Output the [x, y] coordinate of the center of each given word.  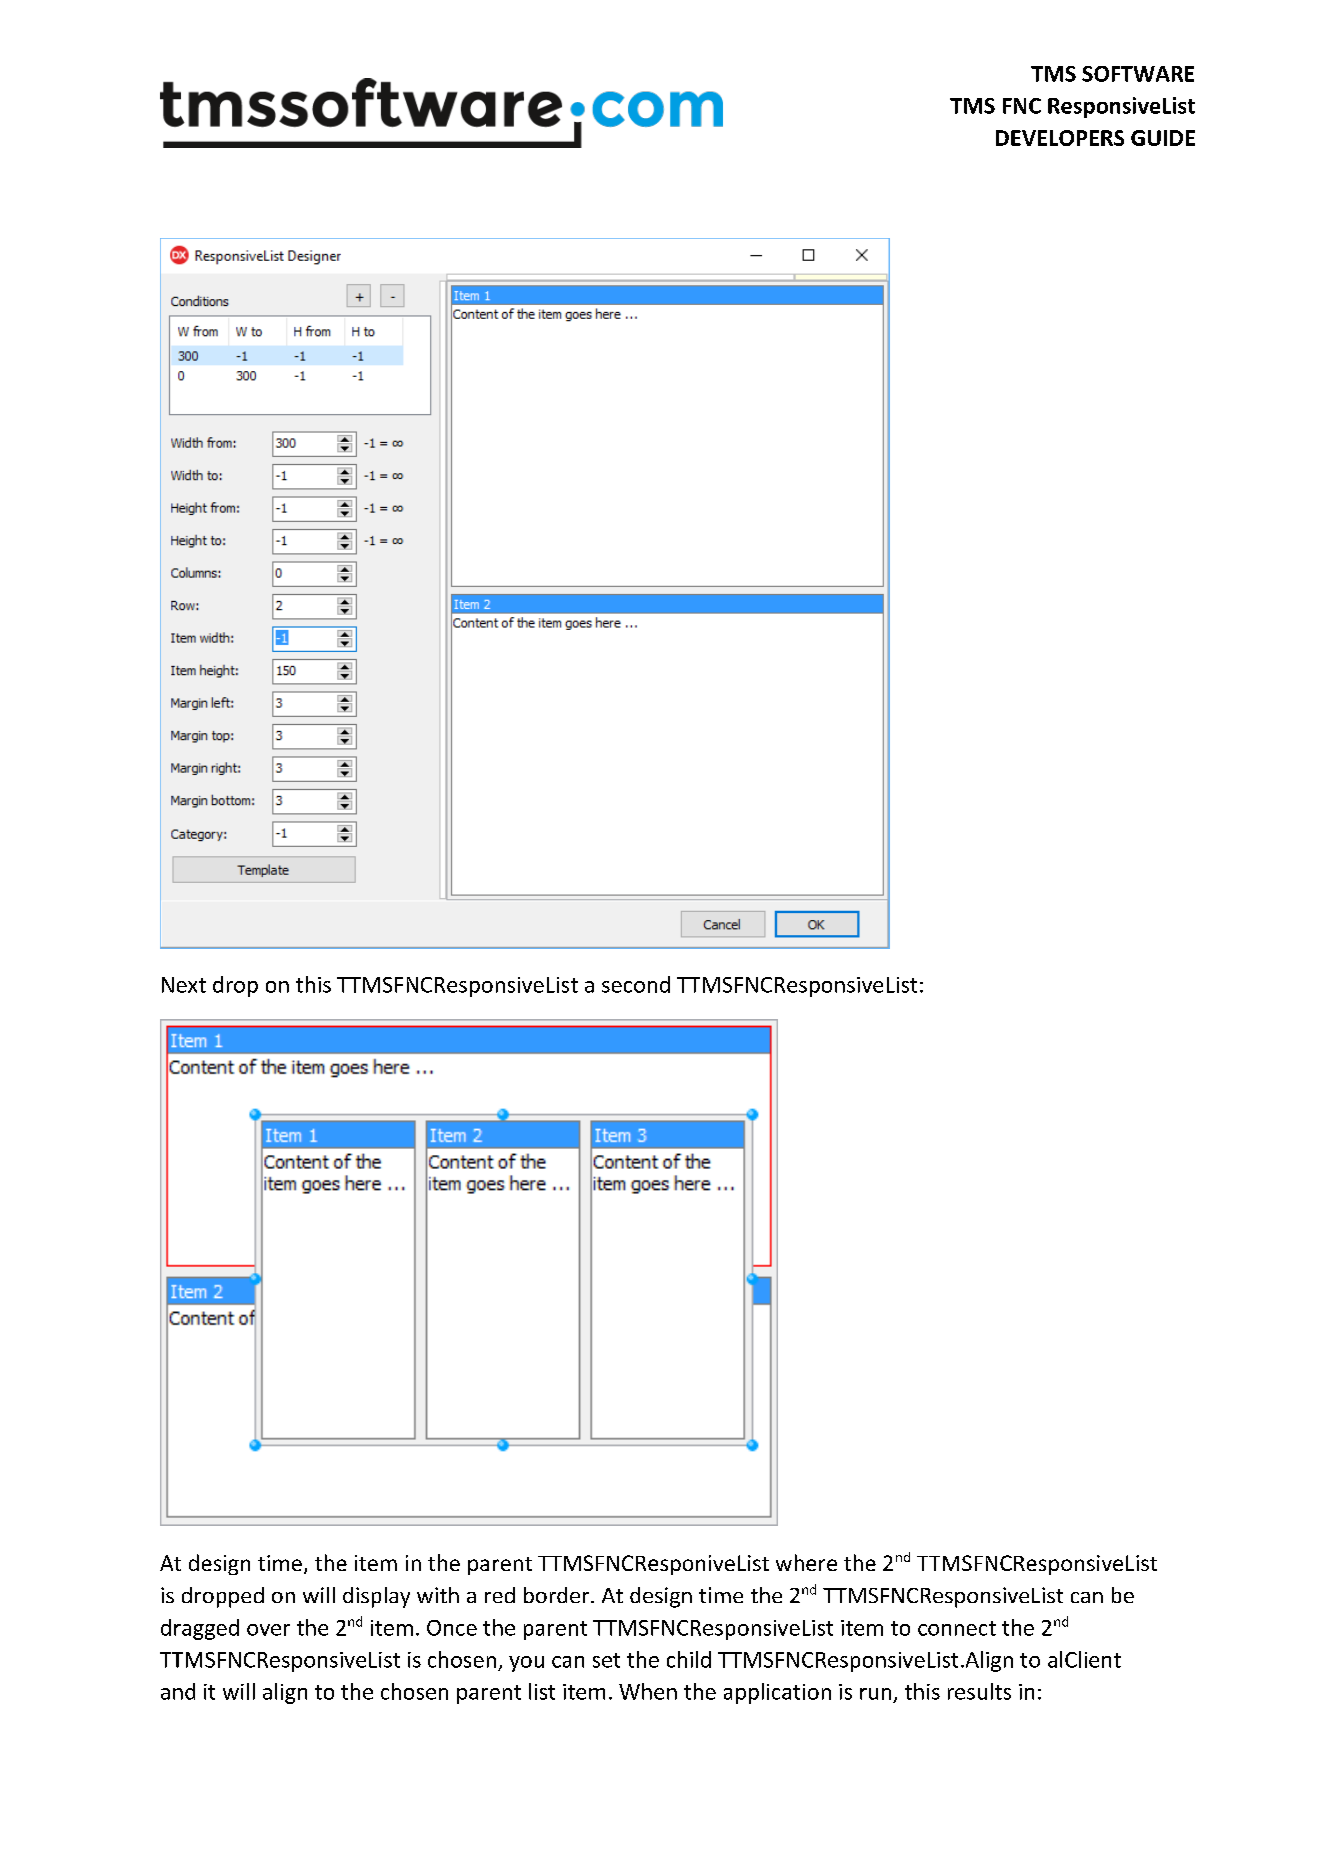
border [558, 1595]
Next [184, 985]
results [979, 1691]
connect [957, 1628]
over [268, 1630]
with [438, 1595]
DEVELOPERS [1060, 138]
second [636, 984]
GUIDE [1163, 138]
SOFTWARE [1138, 74]
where [806, 1562]
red [500, 1595]
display [376, 1597]
